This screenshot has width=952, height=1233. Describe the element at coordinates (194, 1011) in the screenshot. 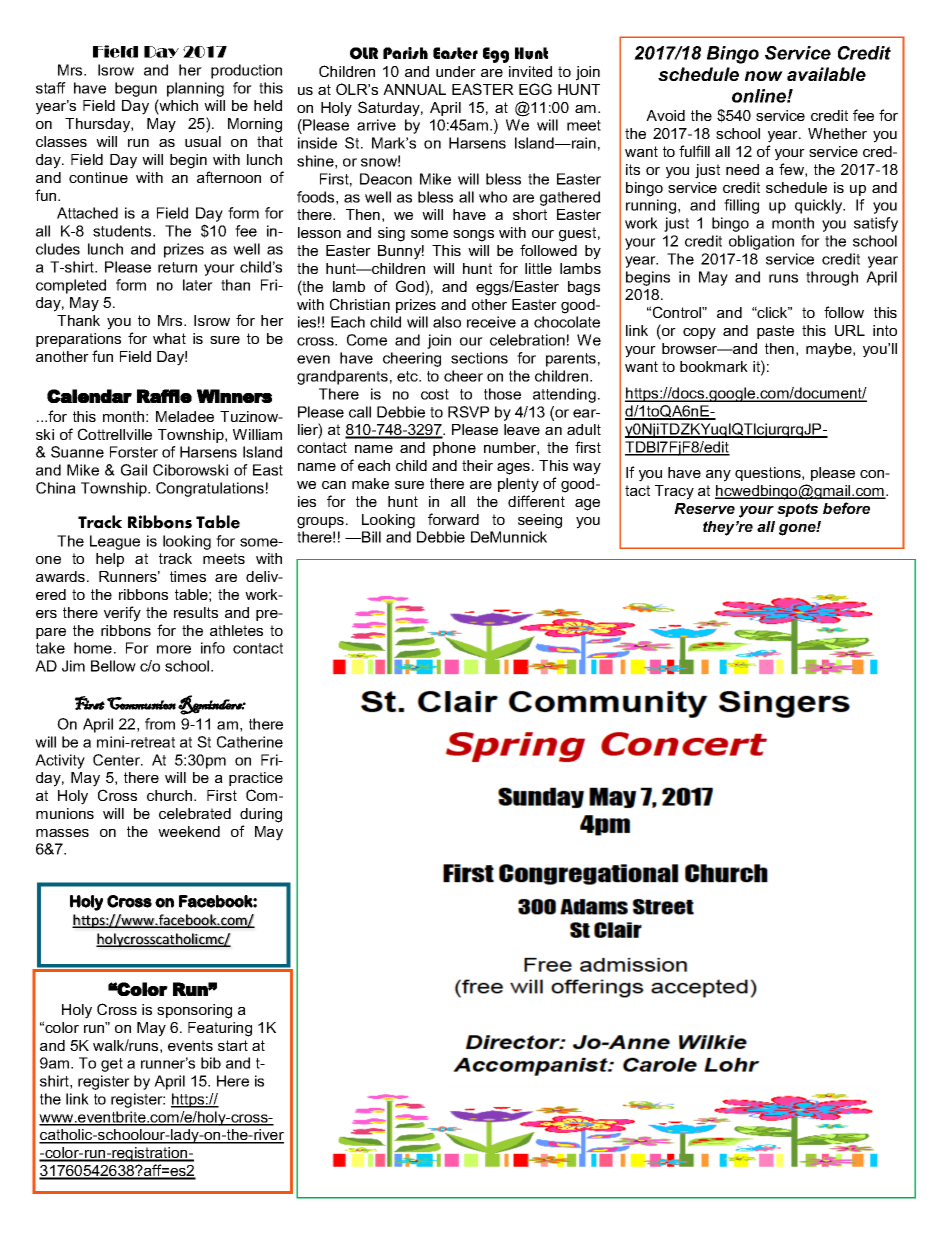

I see `sponsoring` at that location.
